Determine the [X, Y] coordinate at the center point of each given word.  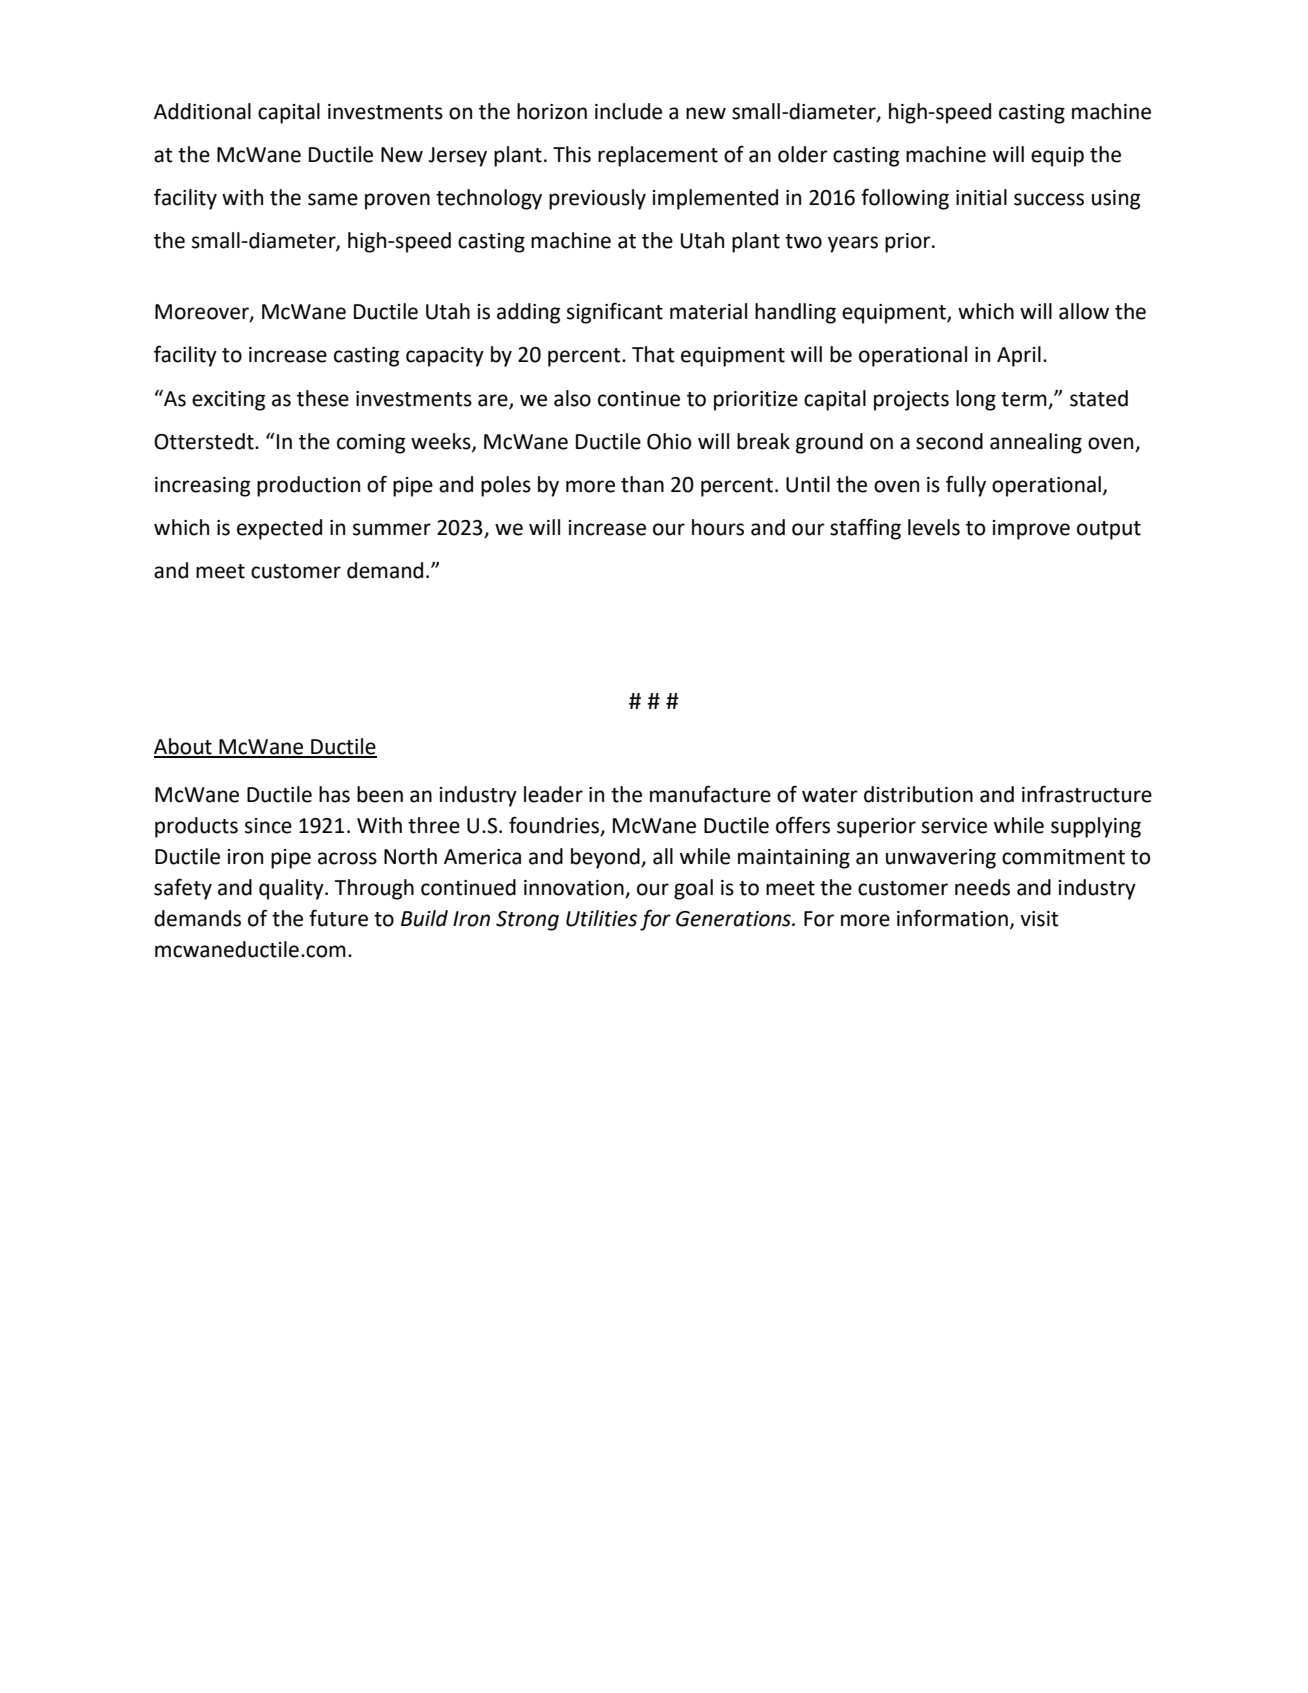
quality [292, 889]
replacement [658, 156]
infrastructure [1087, 794]
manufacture [710, 794]
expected [279, 529]
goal [693, 889]
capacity [445, 357]
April [1019, 356]
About [184, 747]
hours [718, 527]
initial [981, 197]
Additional [202, 111]
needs [982, 887]
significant [615, 313]
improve [1031, 530]
